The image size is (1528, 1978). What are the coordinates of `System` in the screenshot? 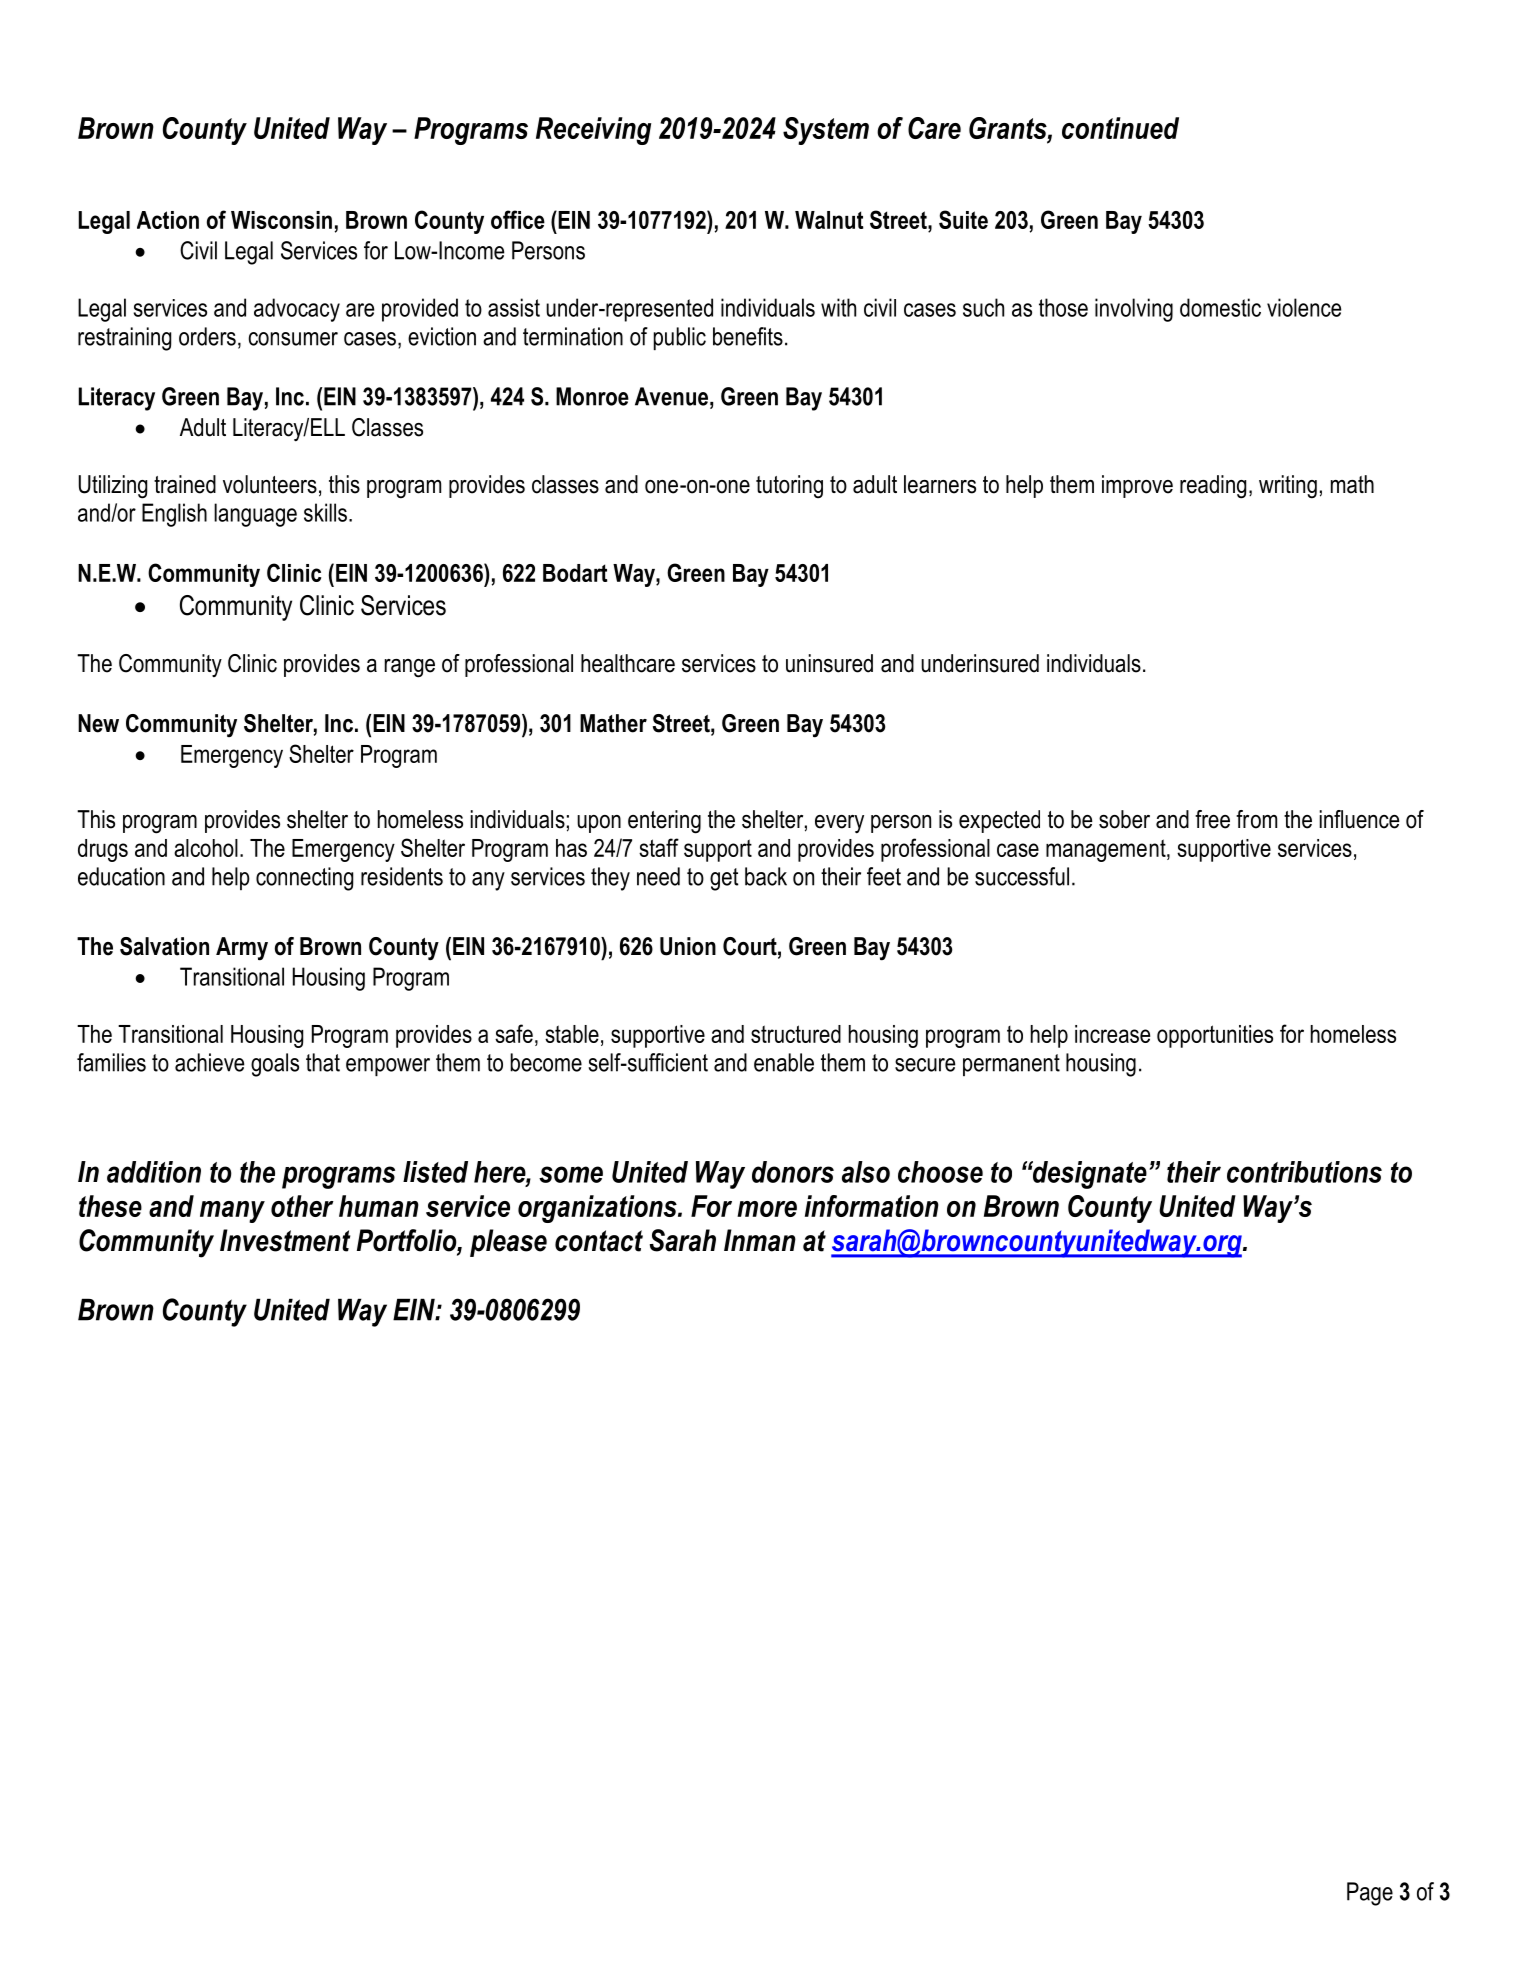 It's located at (826, 131).
